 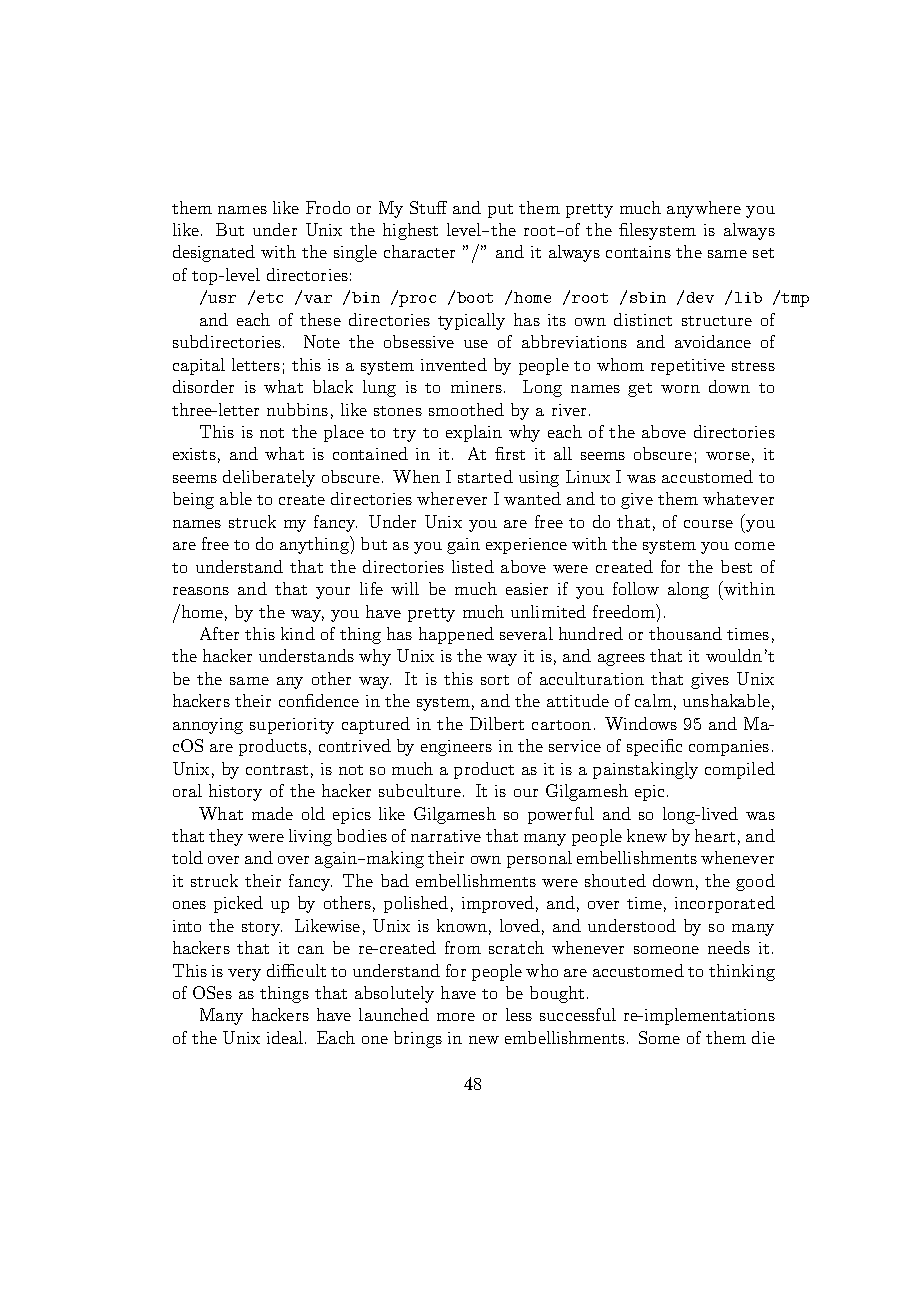 What do you see at coordinates (526, 633) in the page?
I see `several` at bounding box center [526, 633].
